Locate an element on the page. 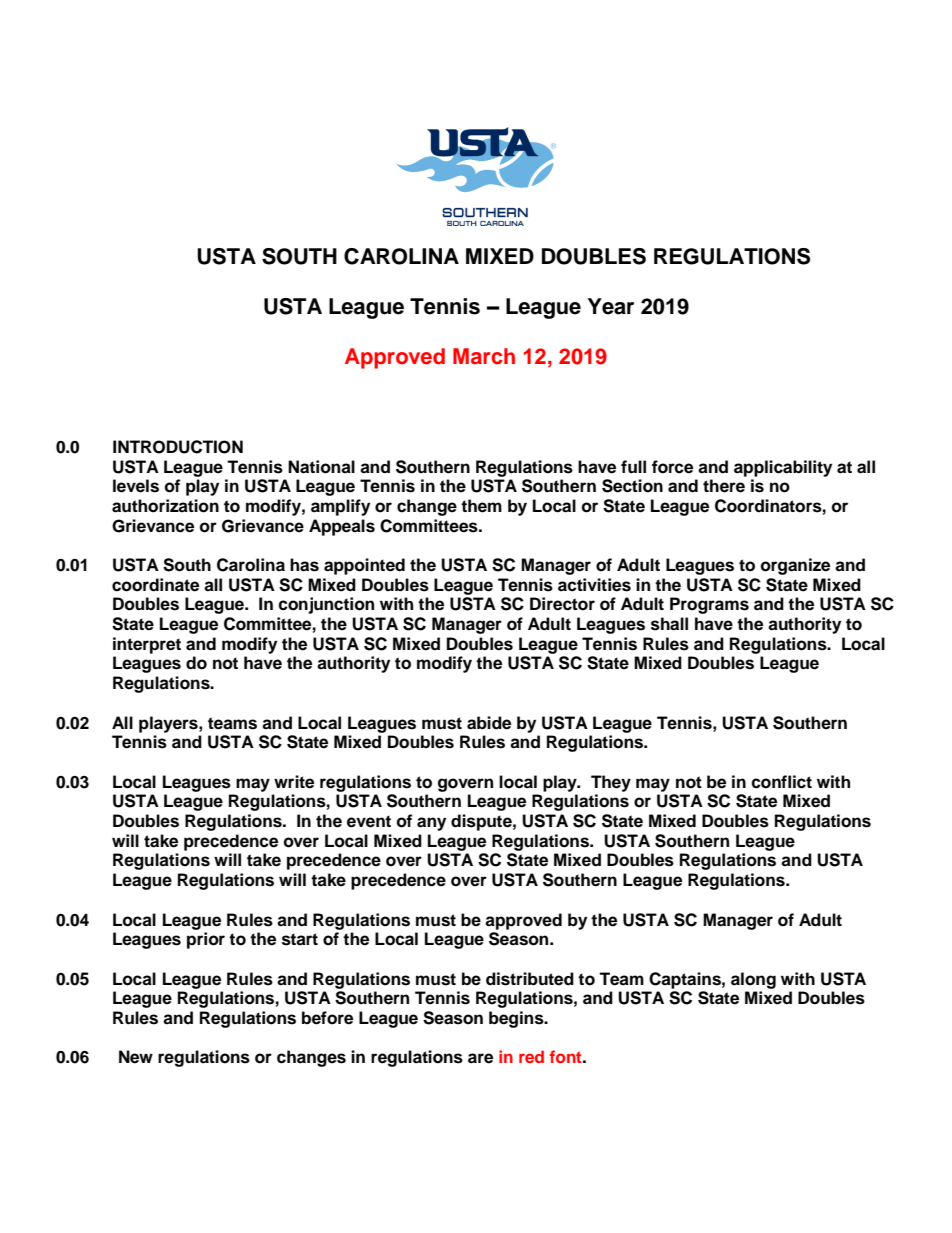 The height and width of the image is (1233, 952). appointed is located at coordinates (364, 566).
